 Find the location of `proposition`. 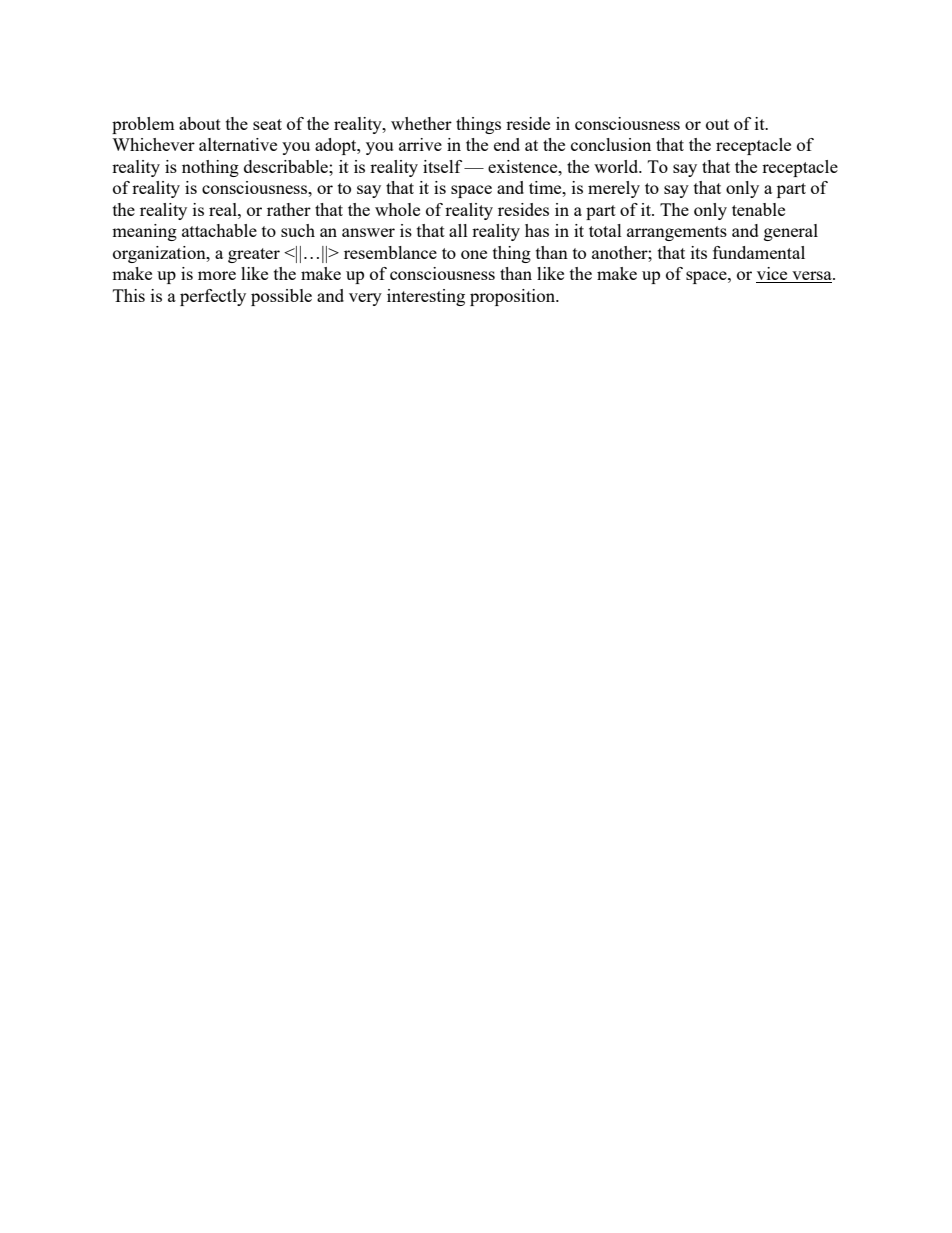

proposition is located at coordinates (513, 297).
